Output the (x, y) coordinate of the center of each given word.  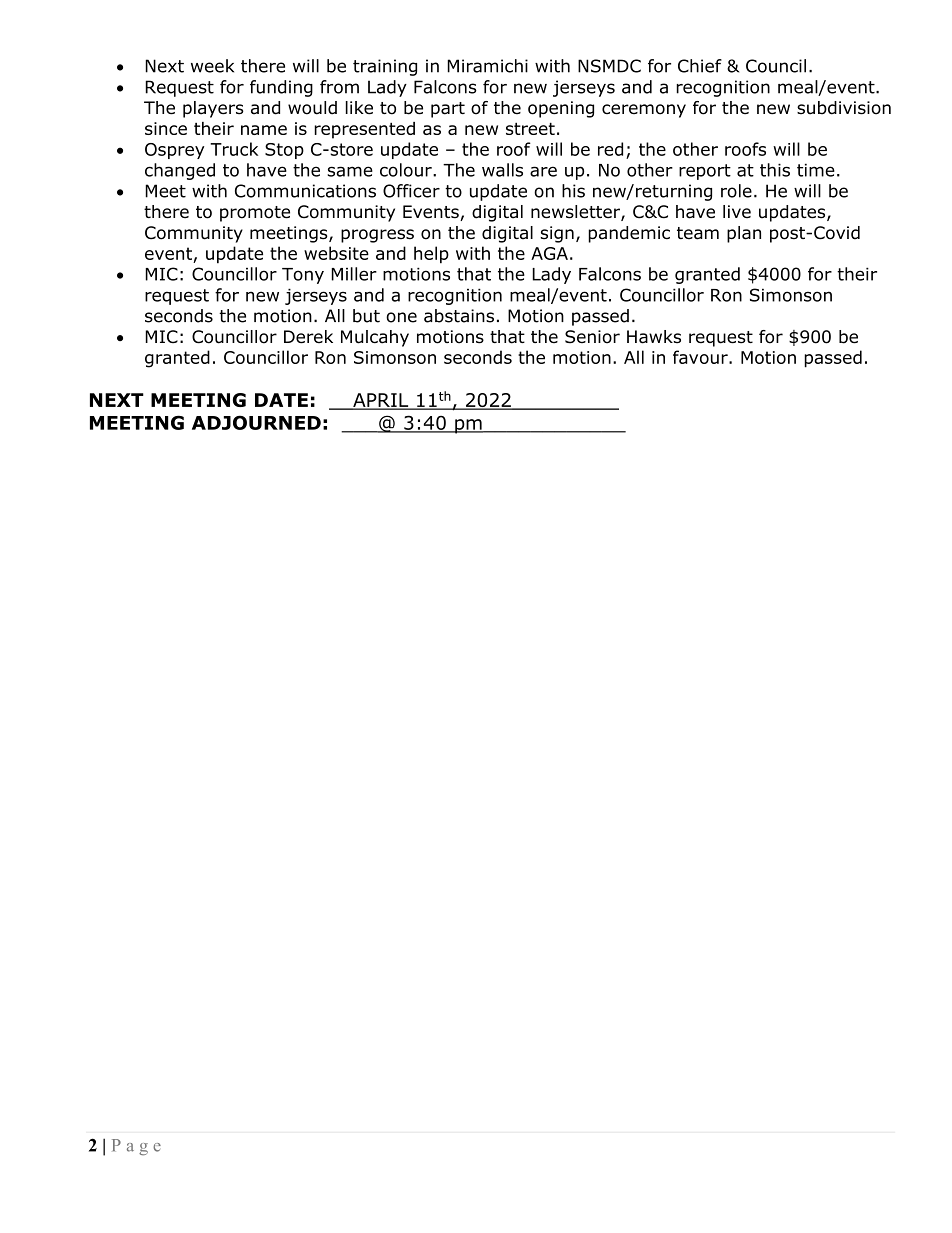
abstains (459, 316)
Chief (700, 66)
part (448, 110)
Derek (308, 337)
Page (136, 1147)
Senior (592, 337)
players (213, 109)
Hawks (654, 337)
